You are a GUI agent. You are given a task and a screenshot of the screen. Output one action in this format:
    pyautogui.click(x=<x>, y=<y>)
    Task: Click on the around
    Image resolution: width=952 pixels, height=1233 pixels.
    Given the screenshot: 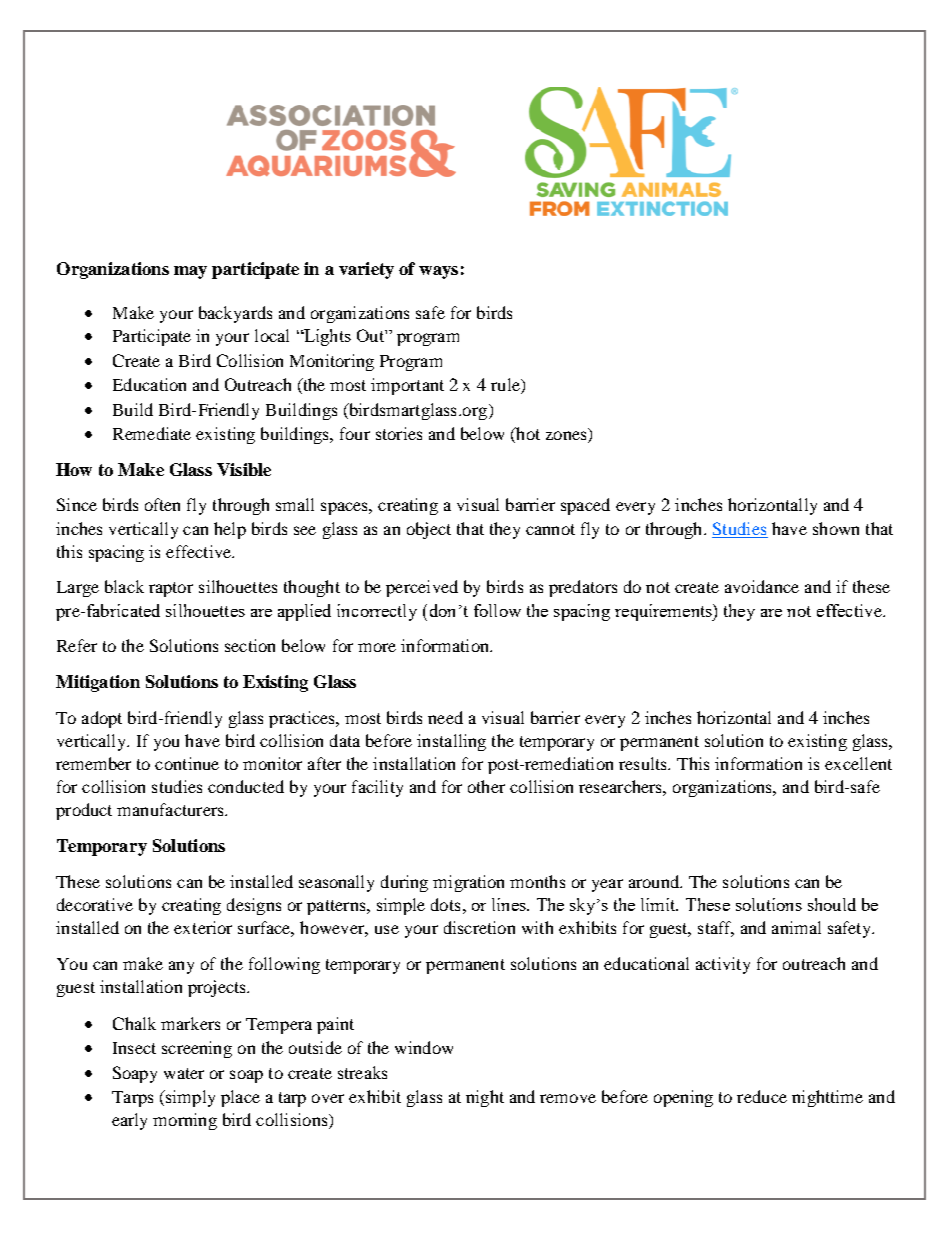 What is the action you would take?
    pyautogui.click(x=655, y=881)
